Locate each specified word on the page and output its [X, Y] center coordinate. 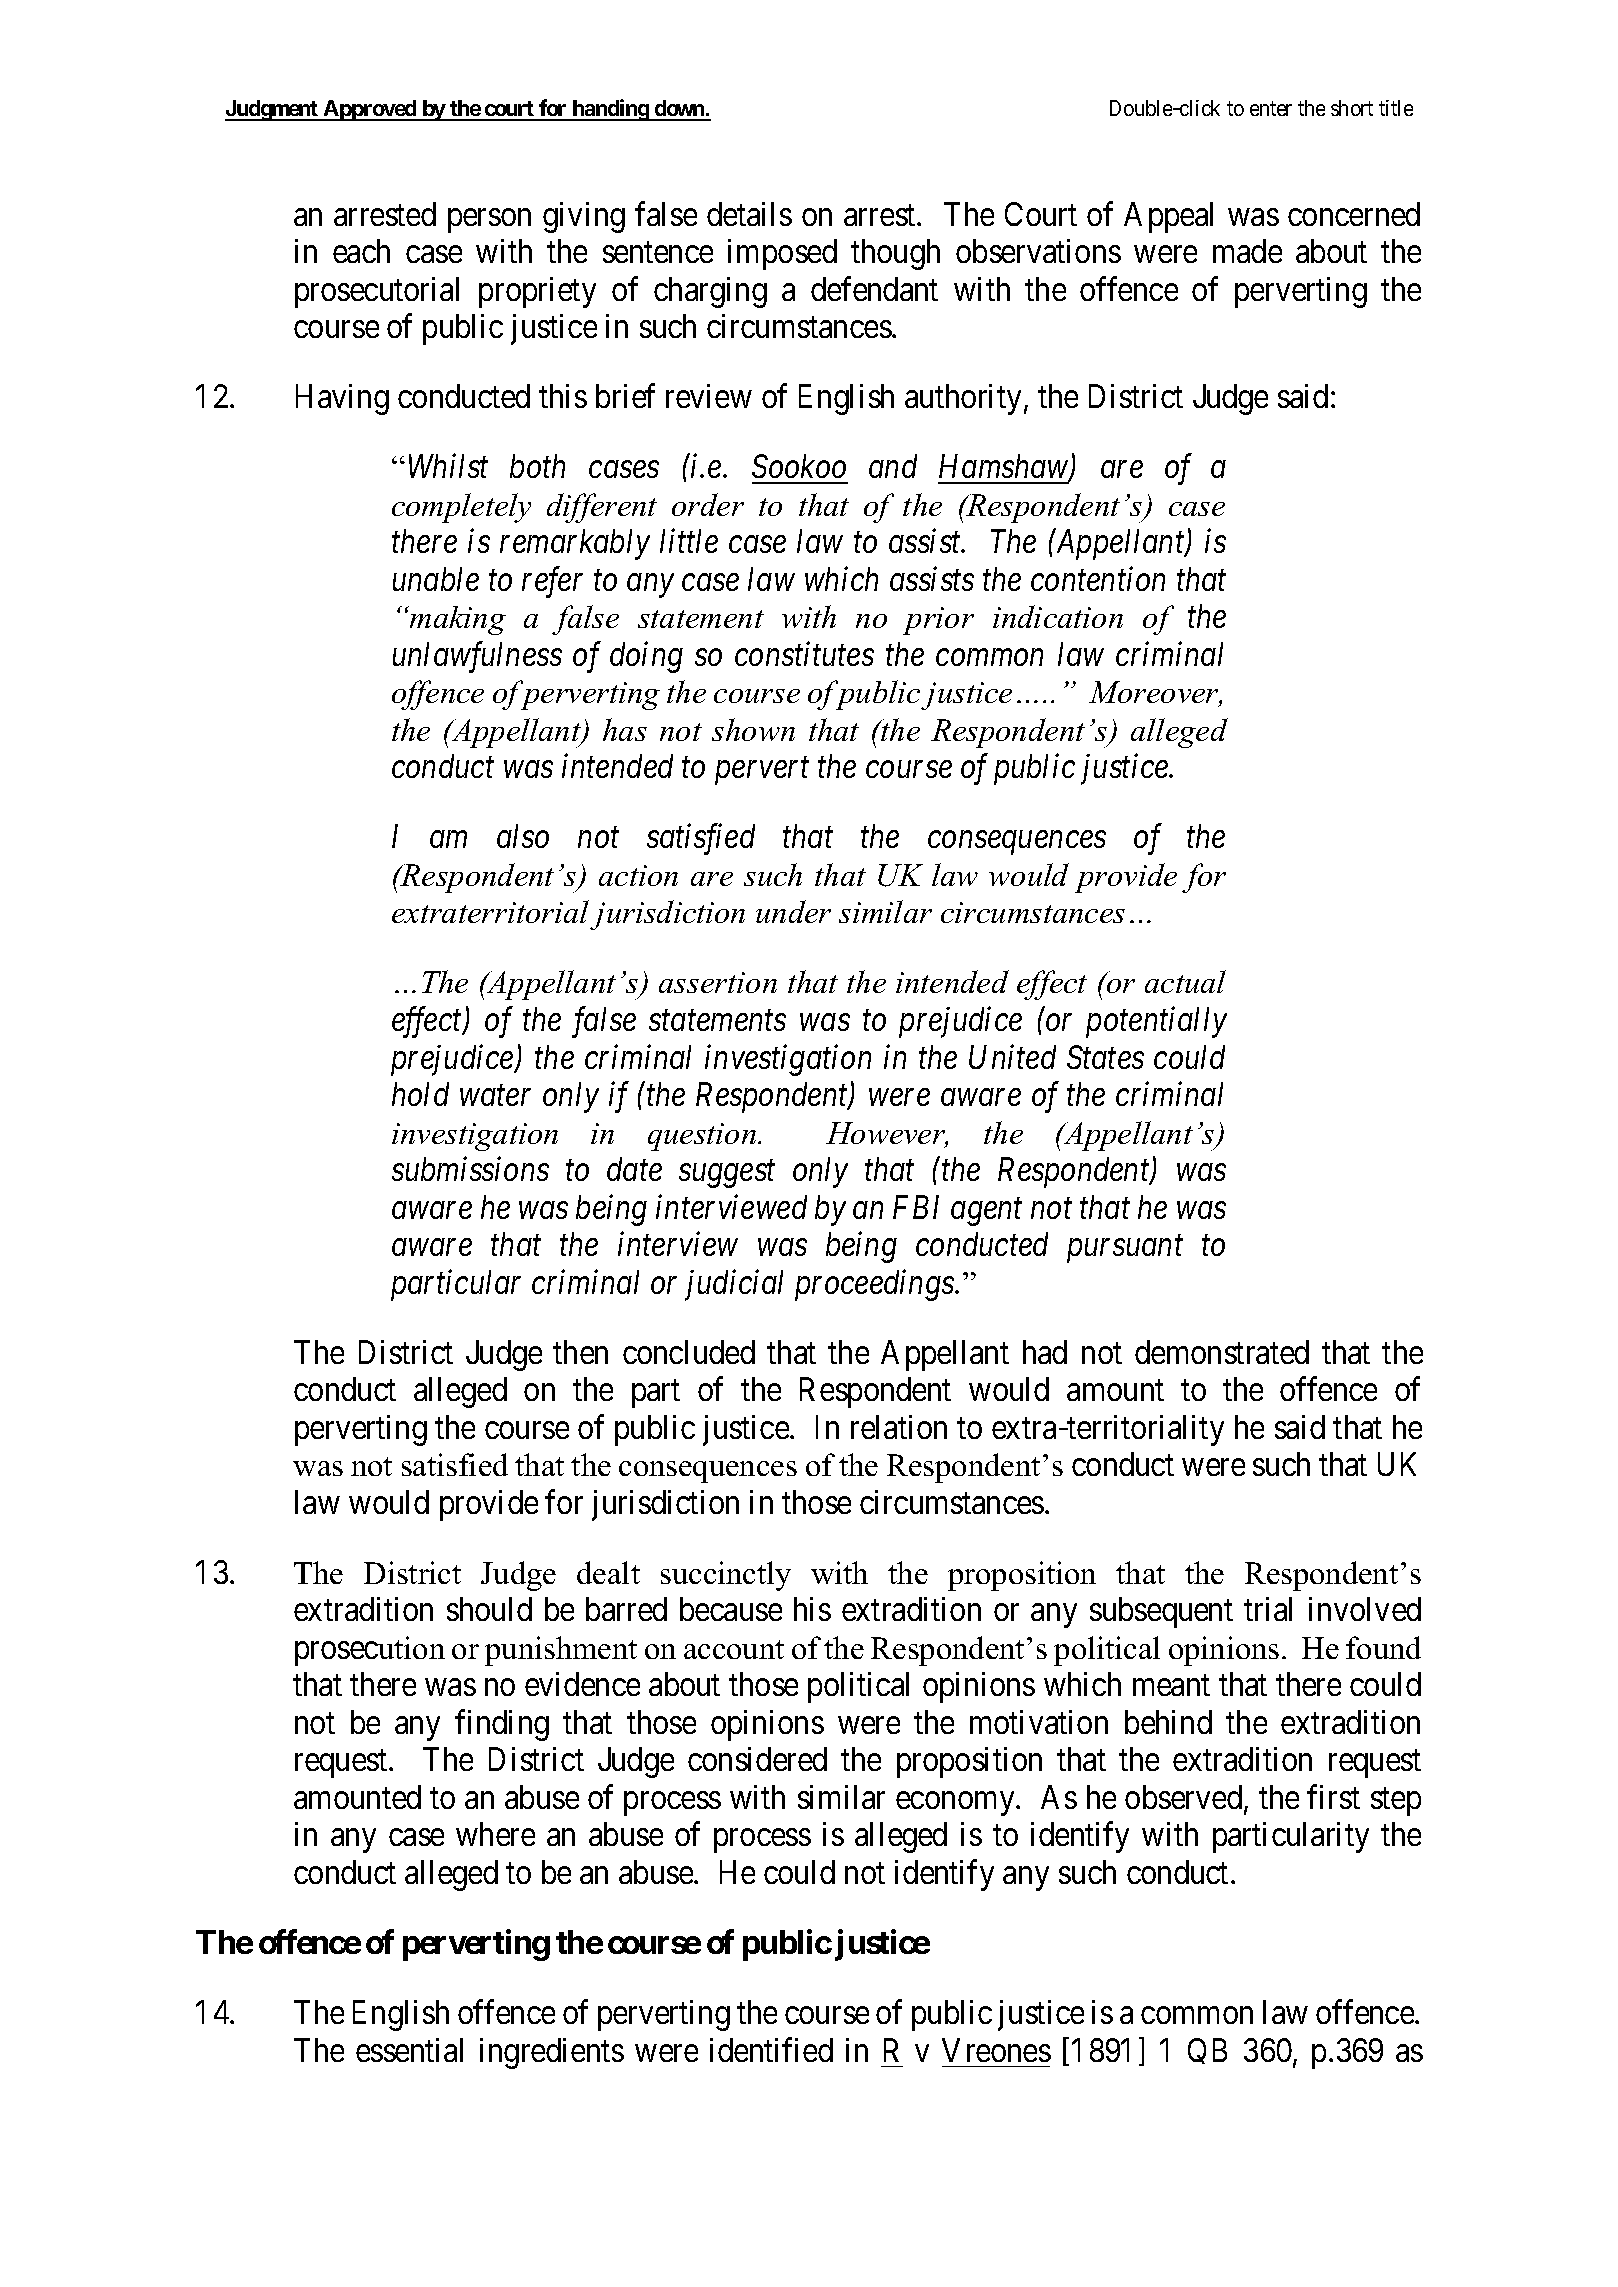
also [523, 836]
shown [753, 729]
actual [1185, 981]
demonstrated [1222, 1352]
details [749, 214]
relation [899, 1427]
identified [771, 2049]
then [580, 1352]
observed [1185, 1798]
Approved [370, 110]
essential [409, 2050]
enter [1271, 109]
